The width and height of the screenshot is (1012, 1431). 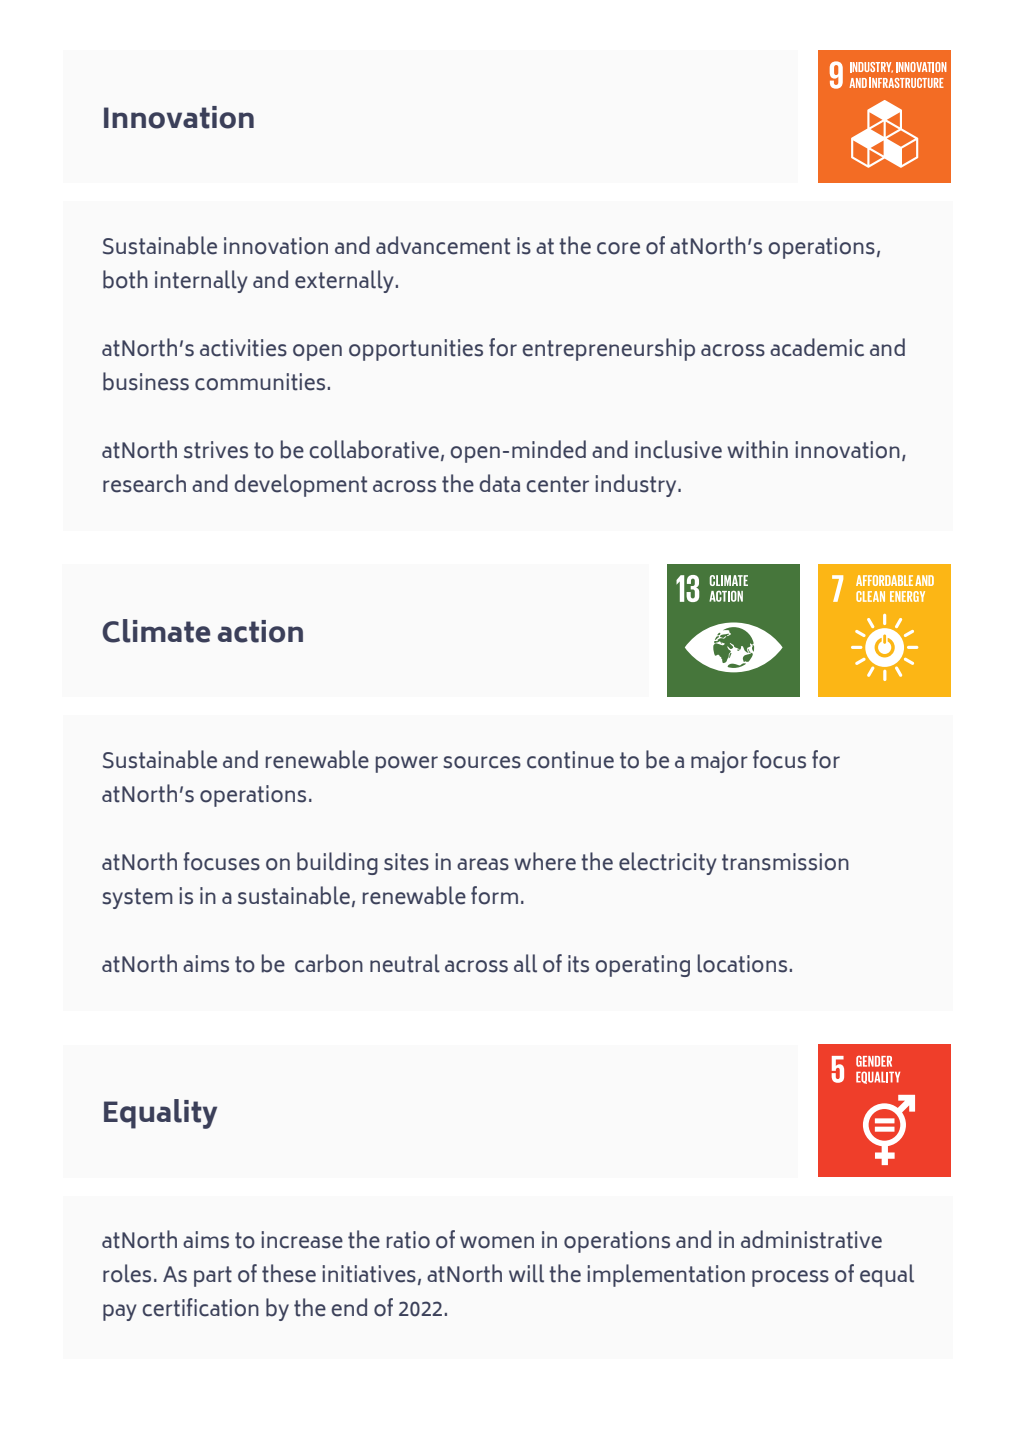 I want to click on major, so click(x=719, y=762).
